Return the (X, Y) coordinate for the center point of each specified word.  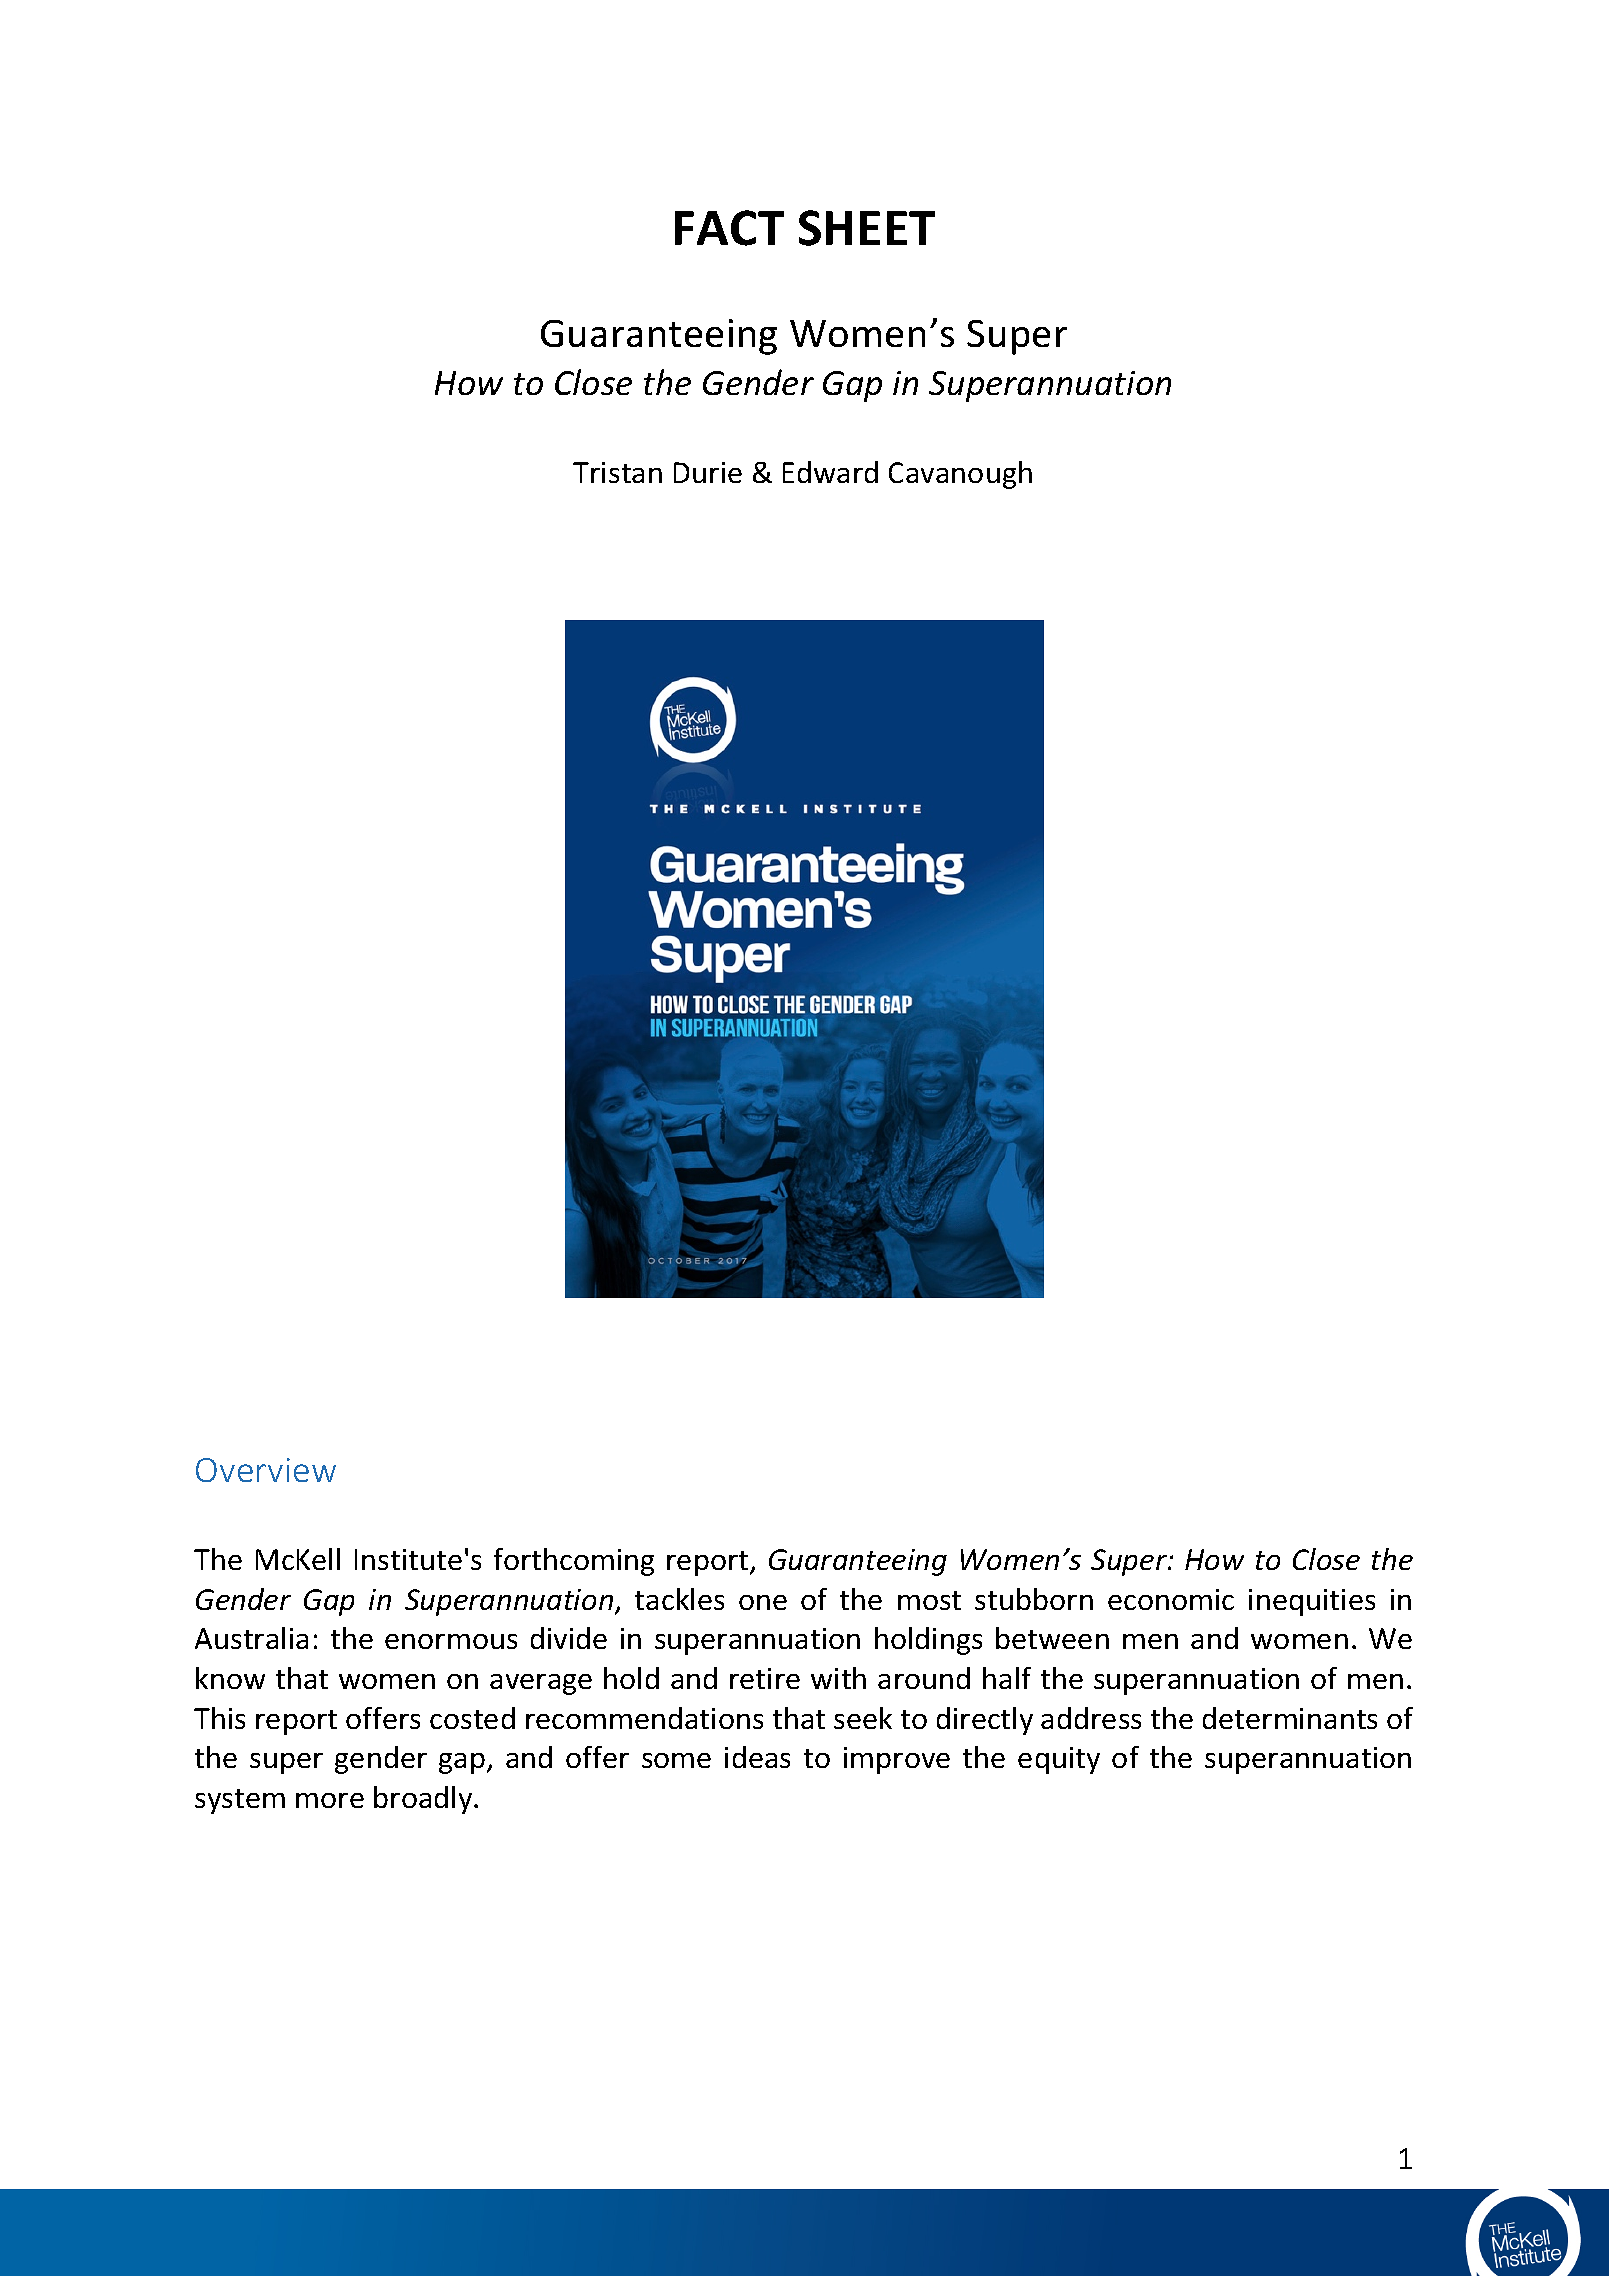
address (1091, 1718)
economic (1171, 1599)
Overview (266, 1470)
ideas (757, 1757)
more (330, 1800)
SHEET (867, 228)
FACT (729, 228)
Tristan (617, 472)
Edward (830, 472)
